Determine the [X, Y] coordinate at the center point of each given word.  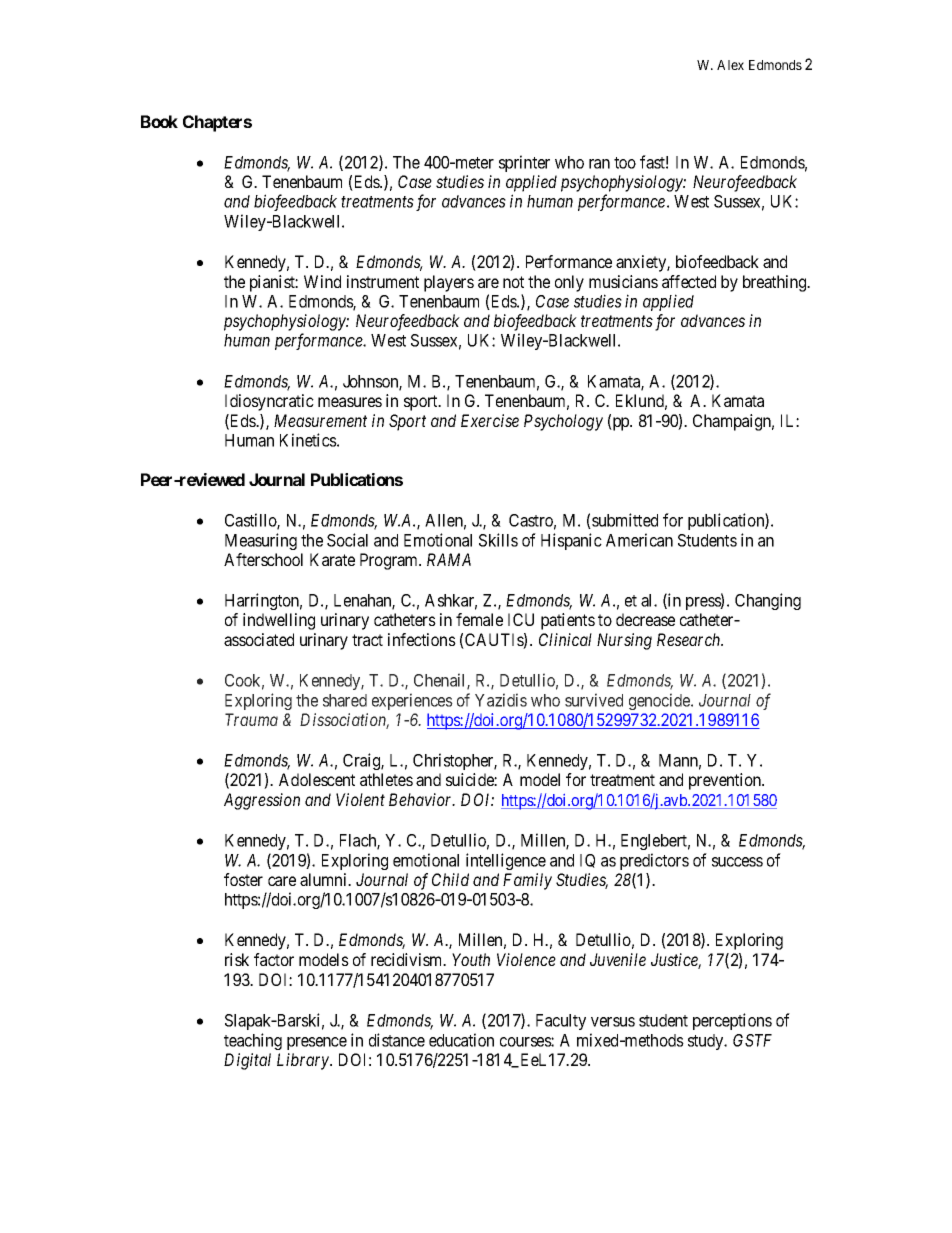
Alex [730, 65]
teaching [253, 1041]
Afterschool [263, 559]
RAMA [449, 559]
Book [159, 121]
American [639, 540]
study [707, 1042]
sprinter [524, 163]
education [461, 1040]
